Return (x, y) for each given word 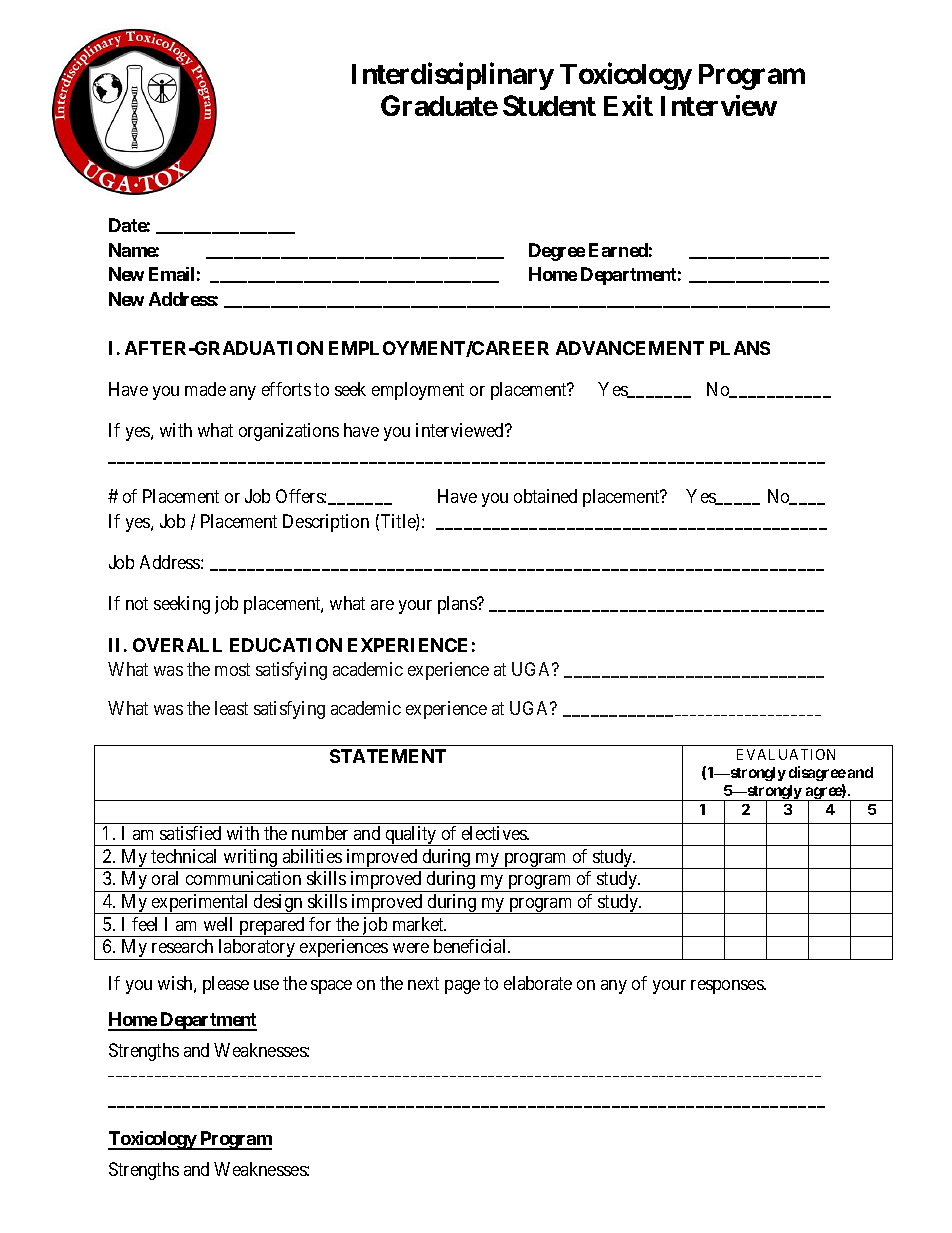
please (226, 985)
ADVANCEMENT (630, 348)
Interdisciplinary (453, 76)
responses (728, 987)
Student (549, 105)
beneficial (471, 946)
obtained (545, 496)
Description (326, 523)
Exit (628, 105)
